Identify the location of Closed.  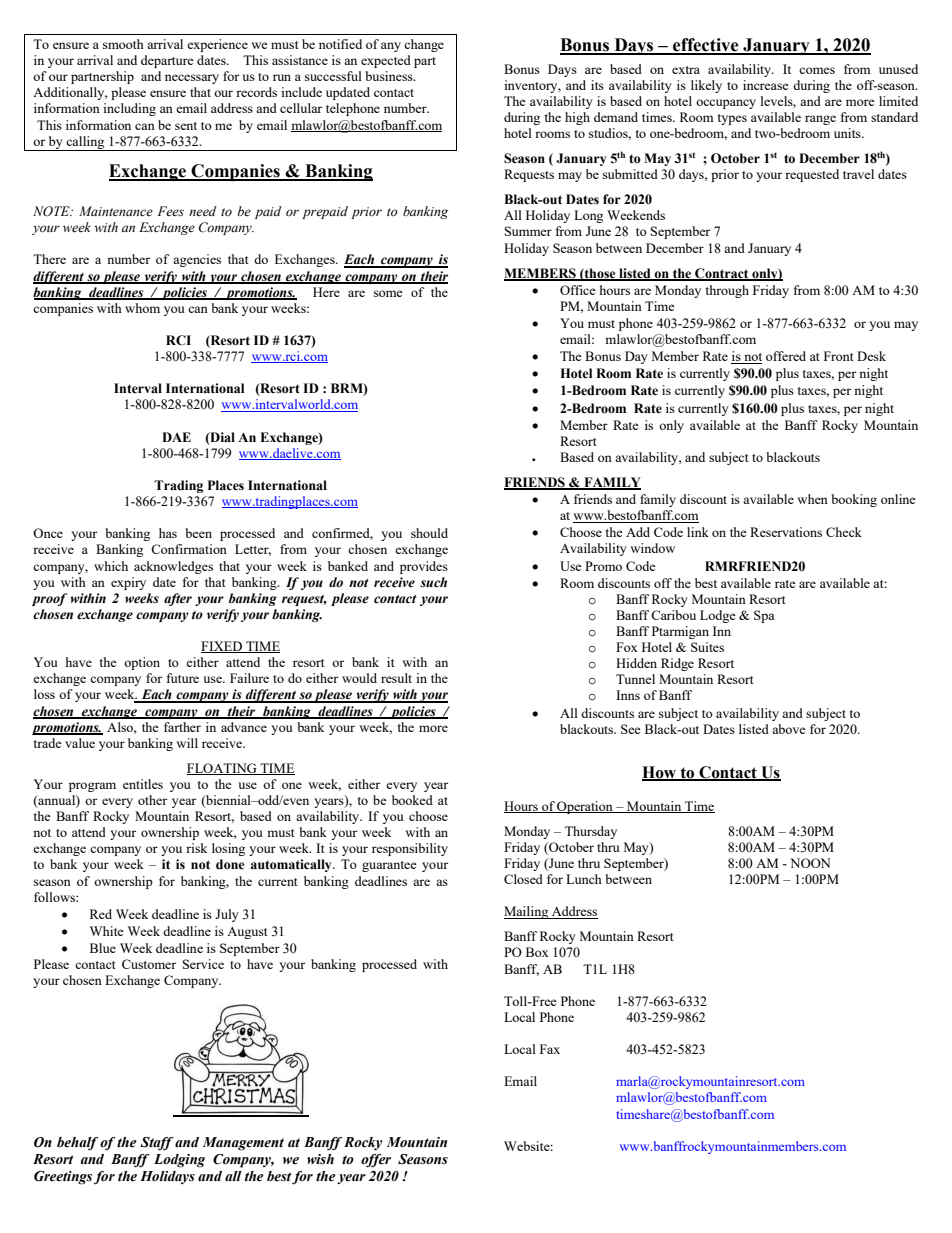
(523, 879).
